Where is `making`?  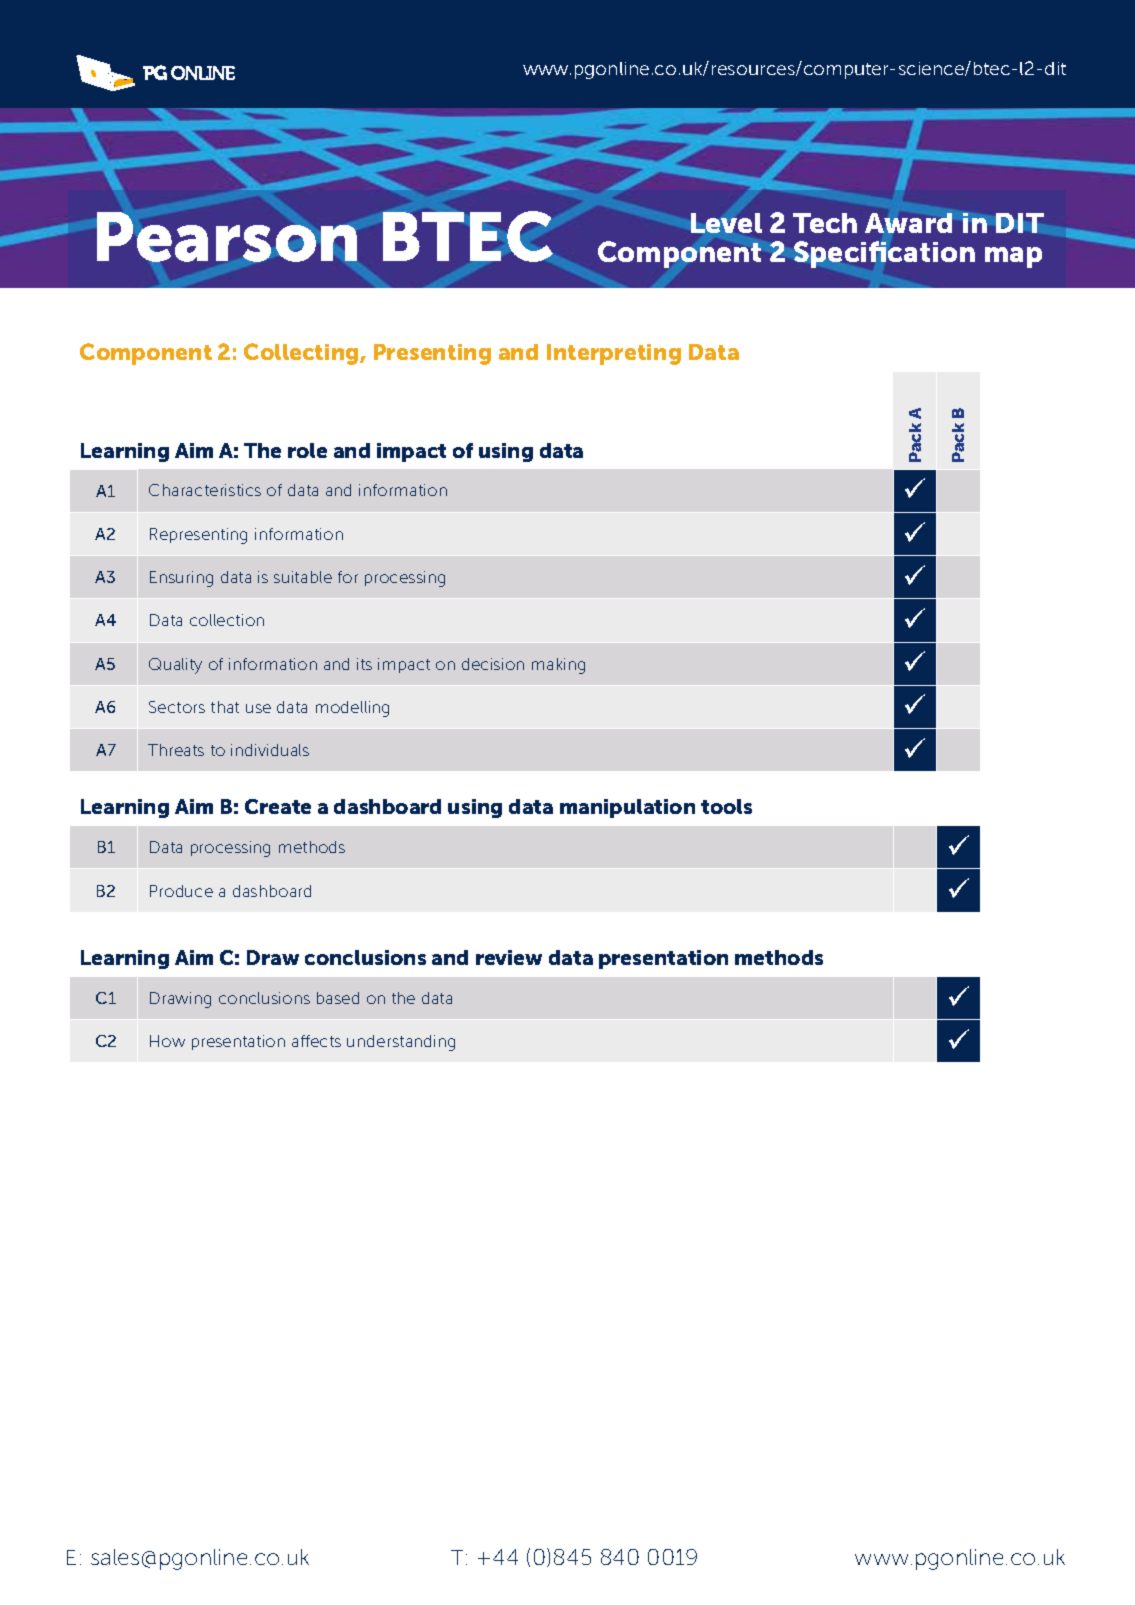 making is located at coordinates (558, 666).
